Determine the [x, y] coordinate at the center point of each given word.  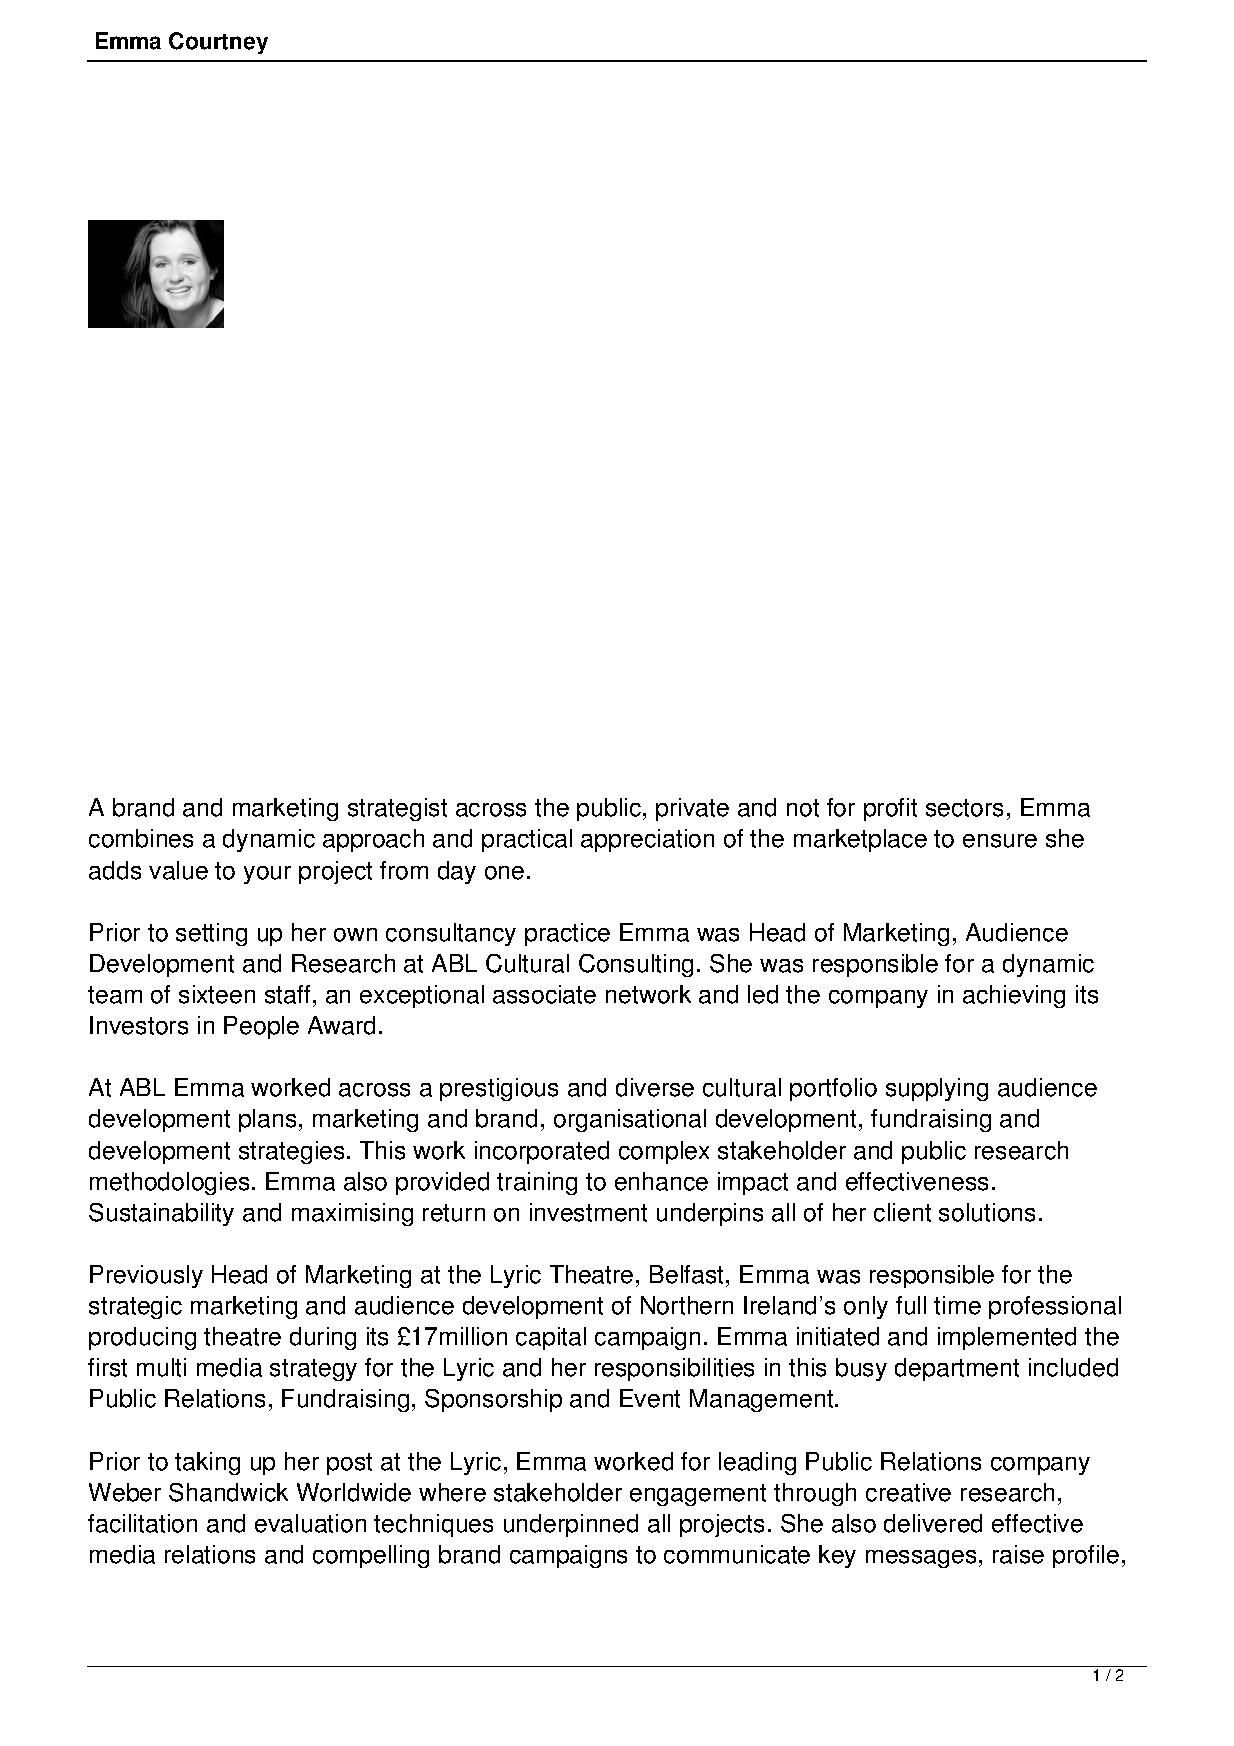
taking [207, 1463]
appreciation [647, 840]
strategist [397, 809]
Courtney [218, 43]
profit [890, 809]
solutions [987, 1212]
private [692, 809]
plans [267, 1120]
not [803, 808]
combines [141, 838]
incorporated [542, 1152]
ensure [1000, 841]
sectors [964, 808]
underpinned [571, 1525]
